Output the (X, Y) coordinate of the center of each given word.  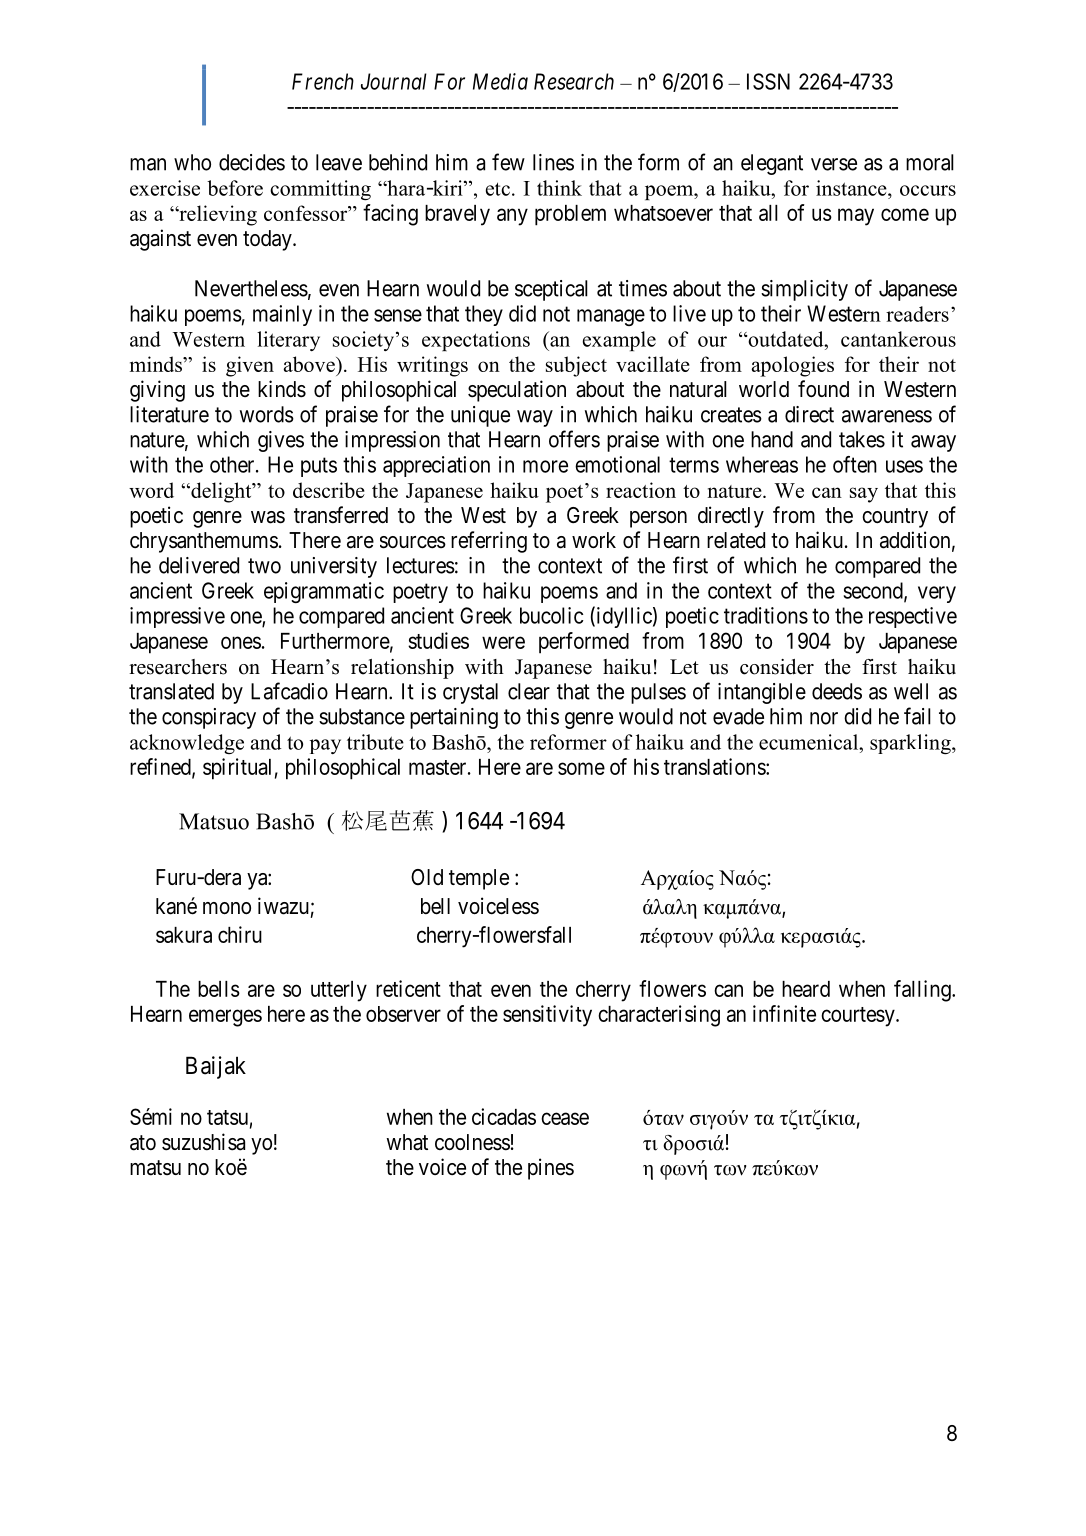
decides (252, 162)
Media (500, 81)
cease (565, 1118)
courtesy (859, 1017)
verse (834, 164)
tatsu (227, 1117)
